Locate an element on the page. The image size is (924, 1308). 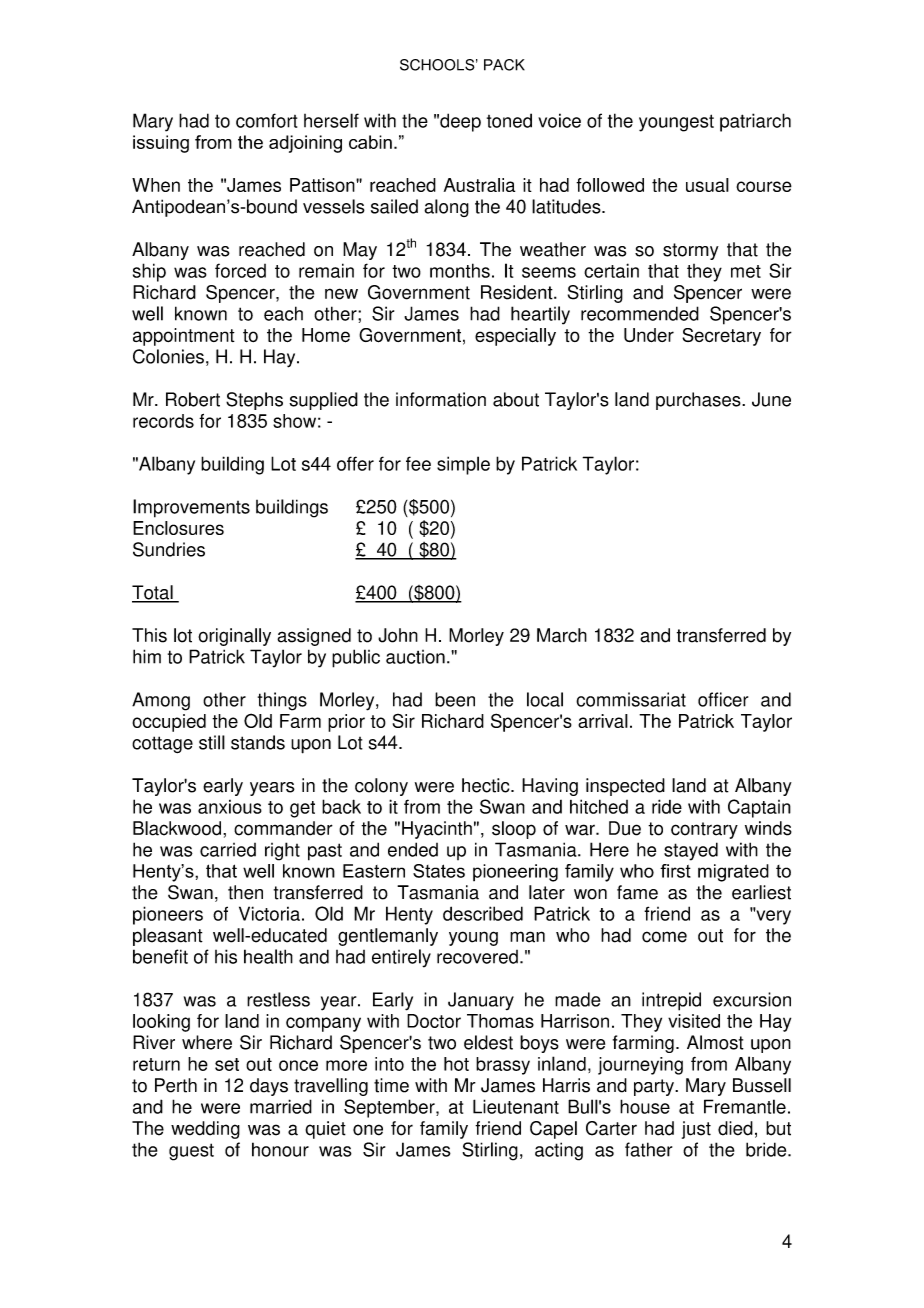
purchases is located at coordinates (699, 401).
